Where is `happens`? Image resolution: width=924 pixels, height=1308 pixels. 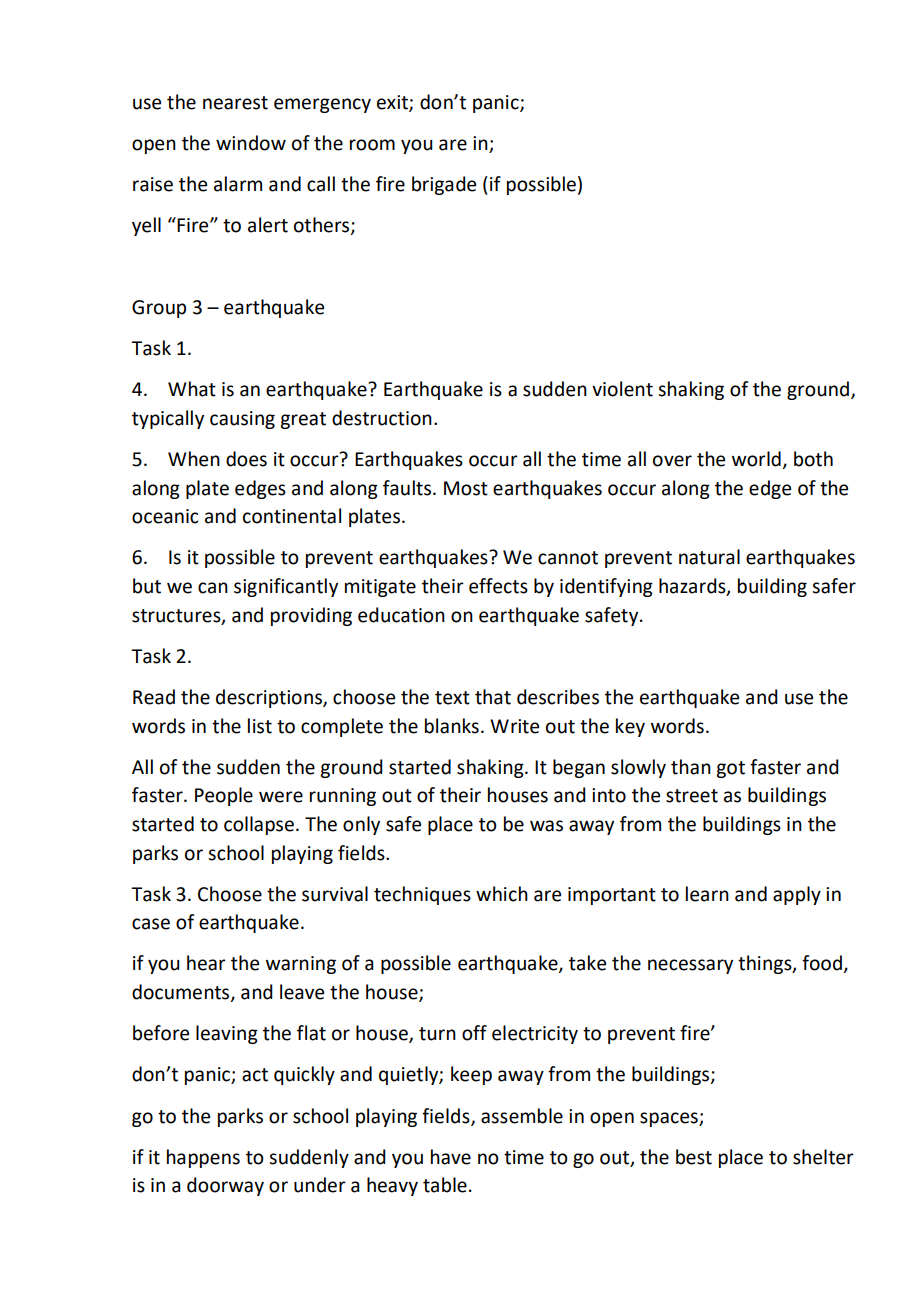 happens is located at coordinates (203, 1158).
